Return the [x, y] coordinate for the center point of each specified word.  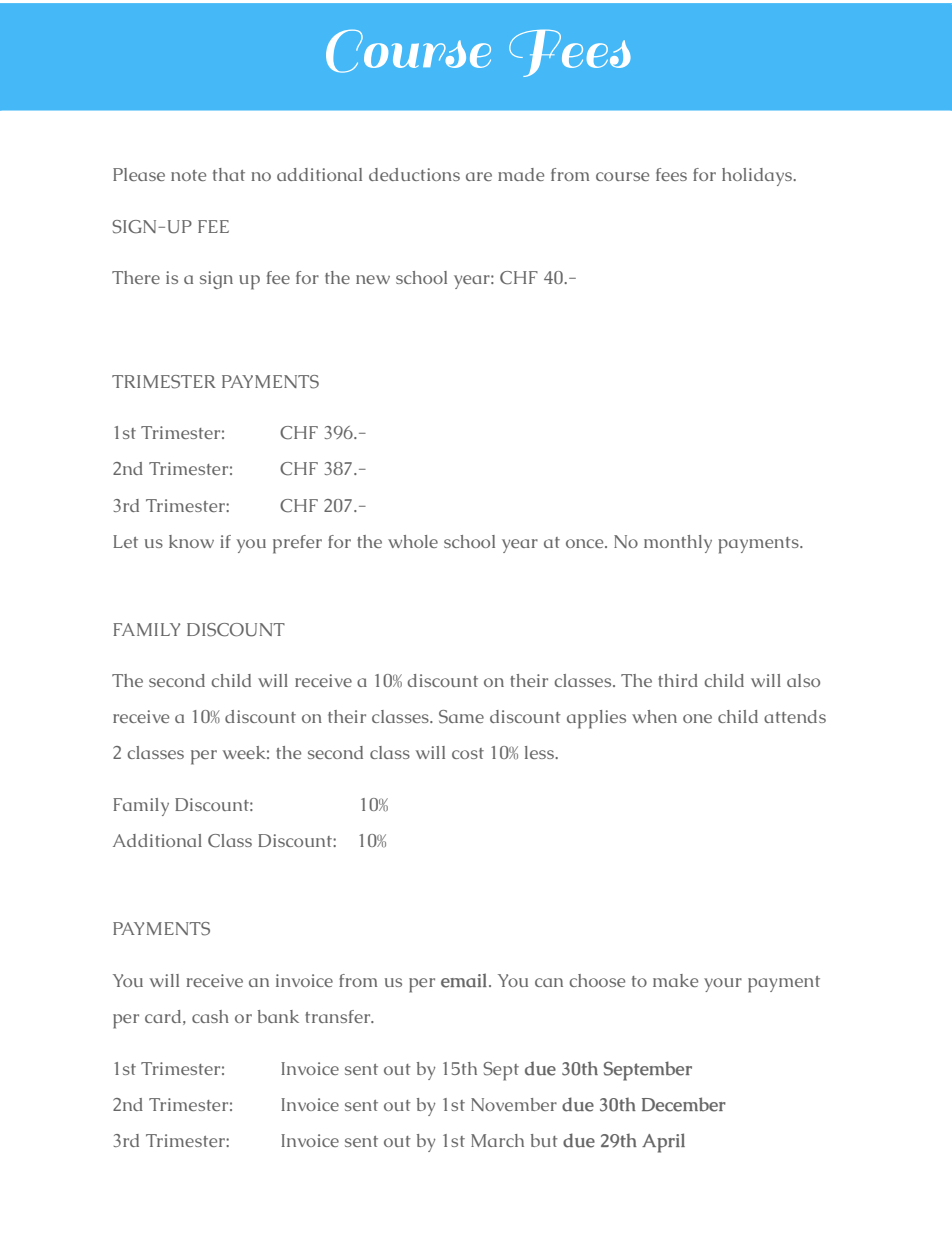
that [229, 174]
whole [413, 541]
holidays [758, 177]
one [697, 718]
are [479, 176]
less [540, 752]
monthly [678, 544]
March [497, 1140]
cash [210, 1016]
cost [468, 753]
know [191, 541]
